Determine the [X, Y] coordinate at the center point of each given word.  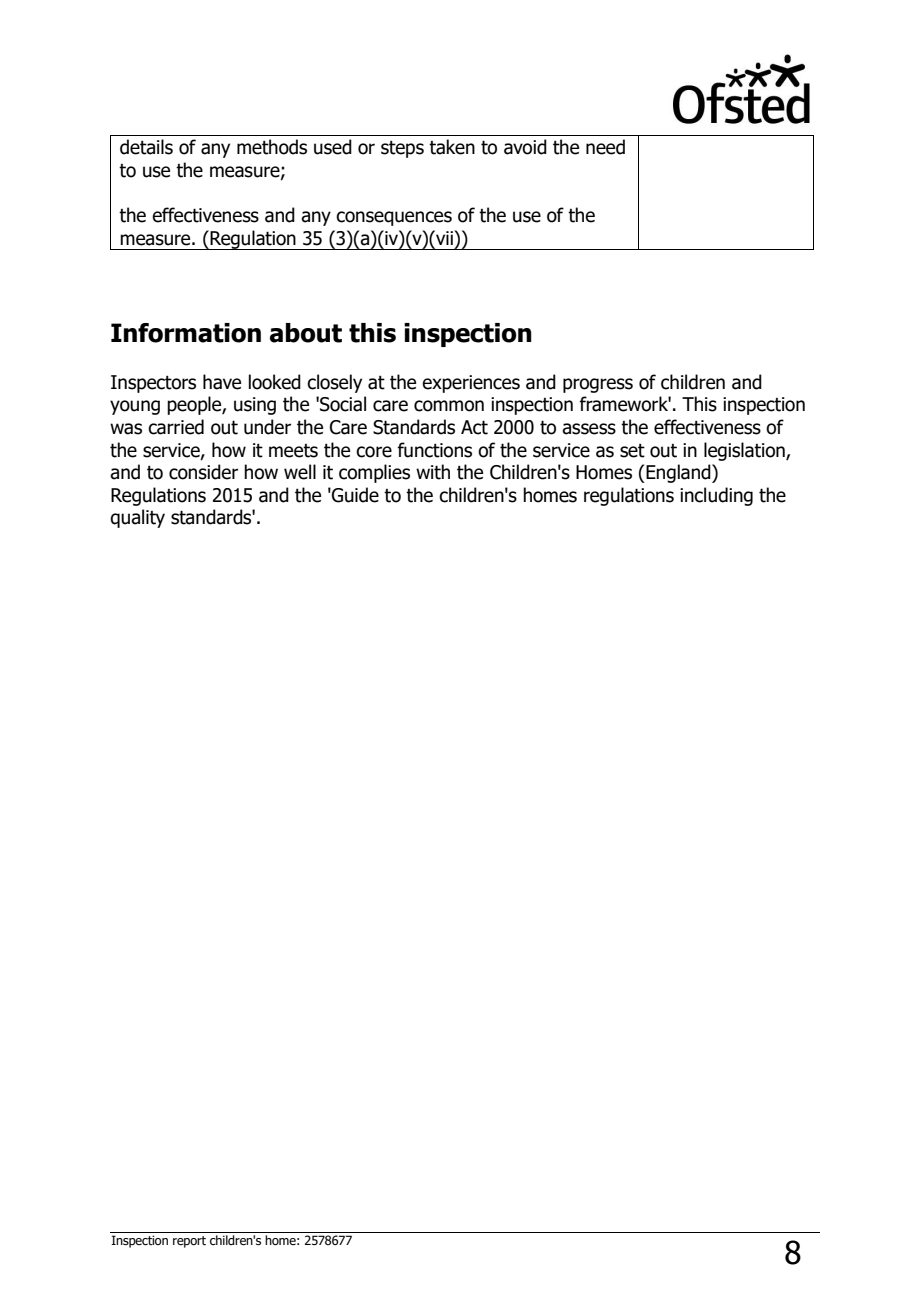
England [678, 473]
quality [137, 518]
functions [434, 450]
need [605, 147]
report [189, 1242]
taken [452, 147]
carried [176, 427]
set [632, 451]
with [433, 472]
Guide [354, 495]
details [146, 147]
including [716, 496]
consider [203, 472]
